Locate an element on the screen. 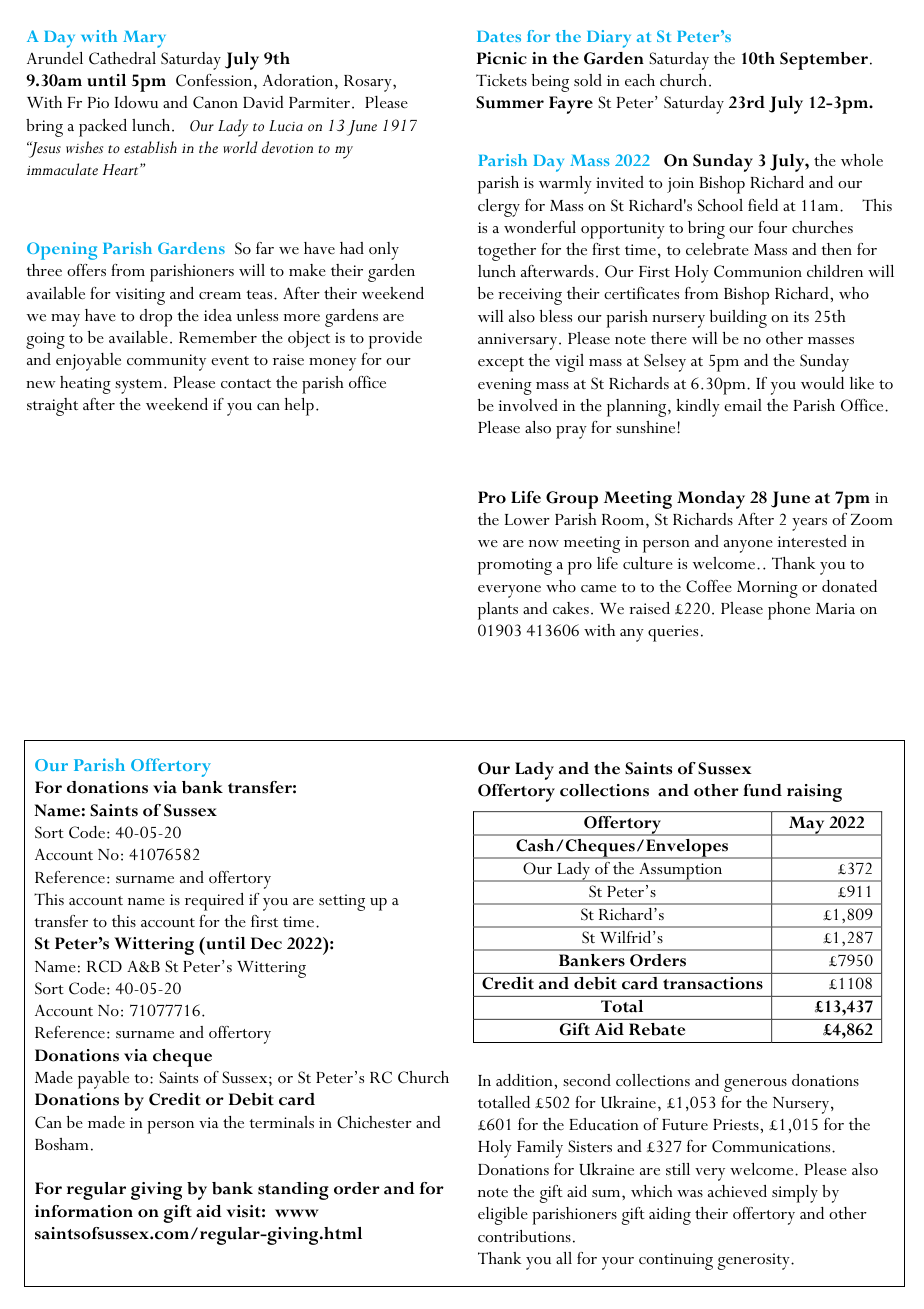 The image size is (924, 1309). September is located at coordinates (824, 61).
